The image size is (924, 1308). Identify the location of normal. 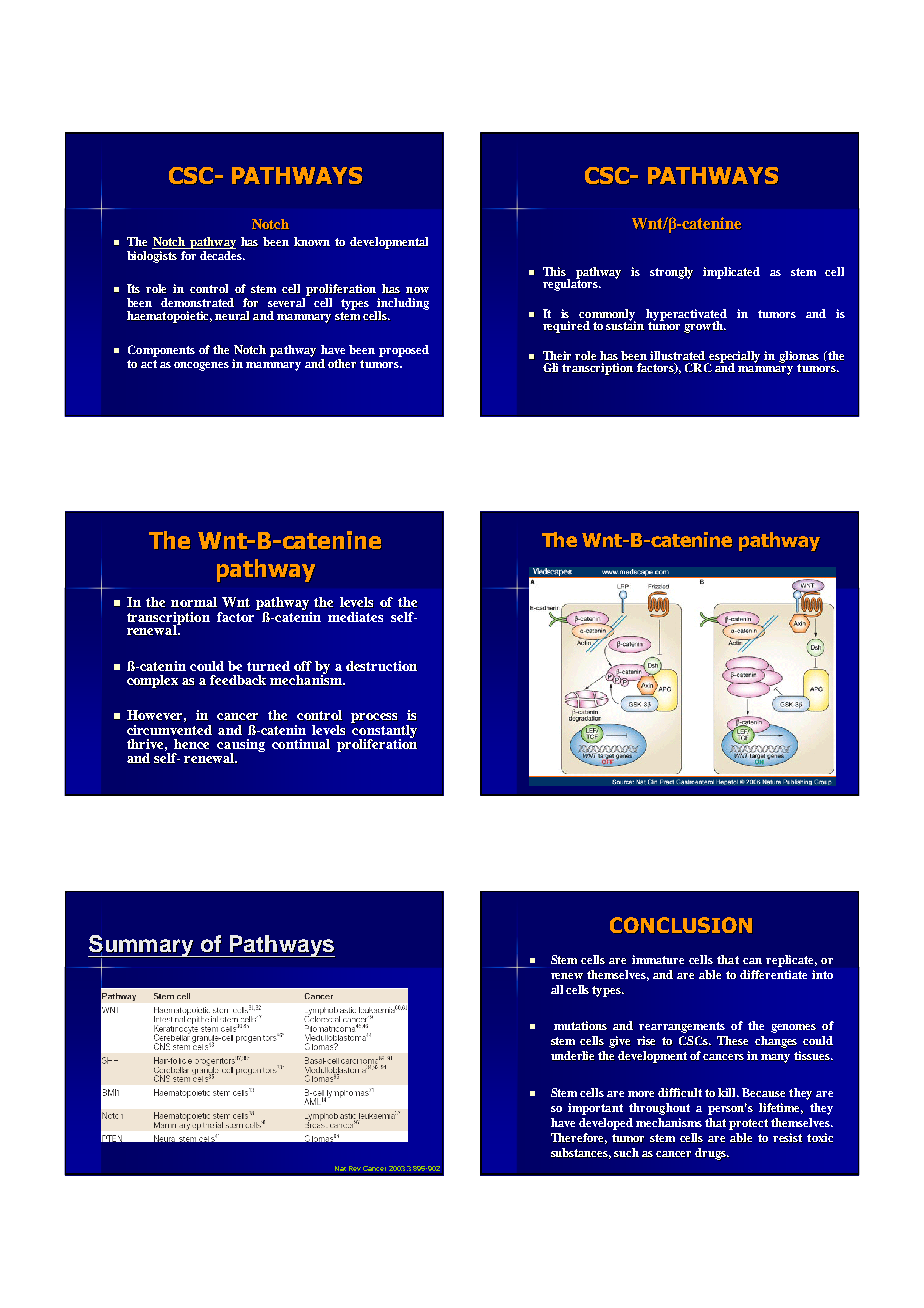
(194, 602).
